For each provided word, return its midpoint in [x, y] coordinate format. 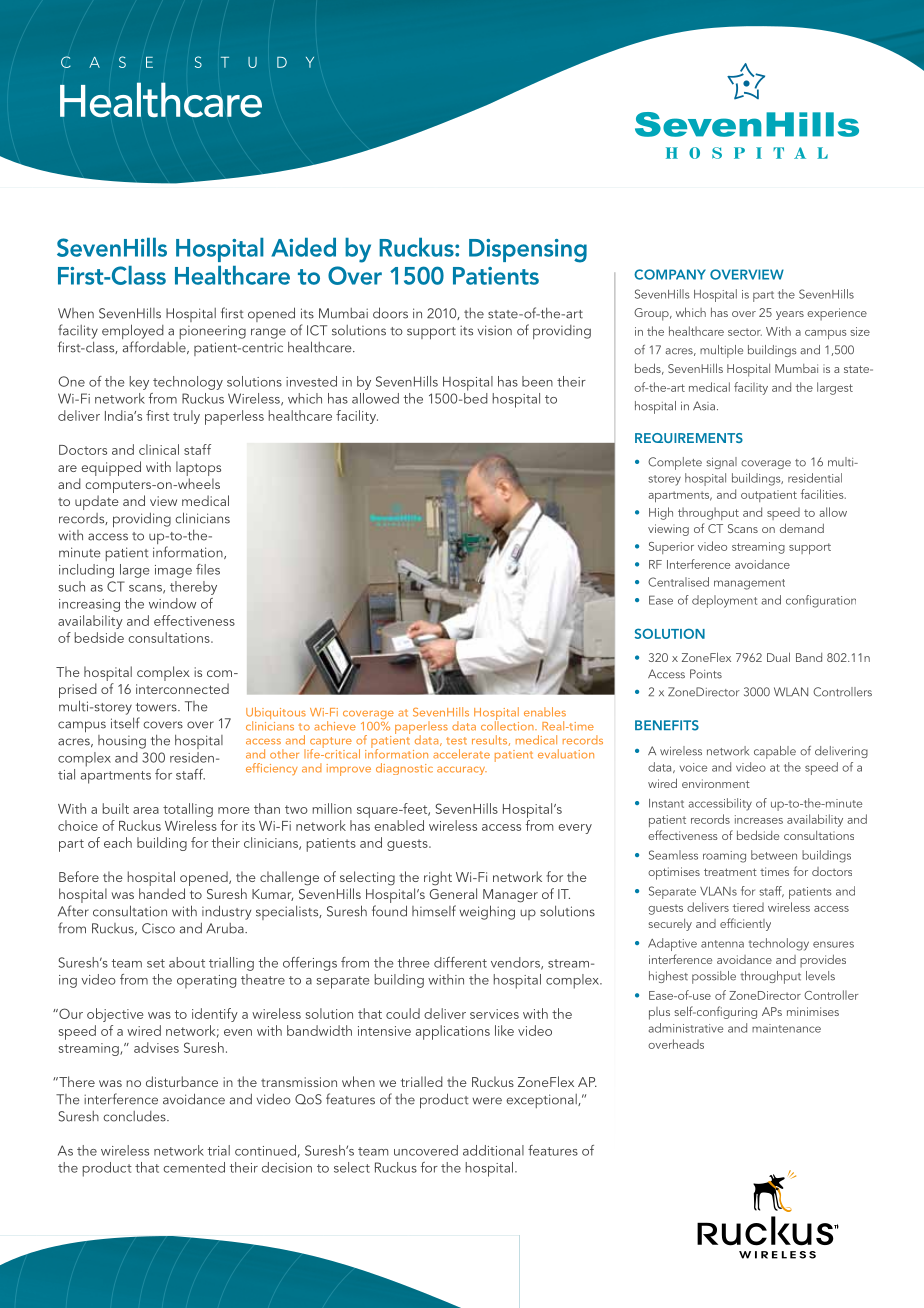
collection [508, 725]
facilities [823, 494]
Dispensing [528, 251]
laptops [198, 468]
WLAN [791, 692]
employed [133, 333]
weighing [487, 912]
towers [157, 707]
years [790, 315]
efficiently [745, 924]
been [537, 381]
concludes [136, 1116]
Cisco [158, 928]
